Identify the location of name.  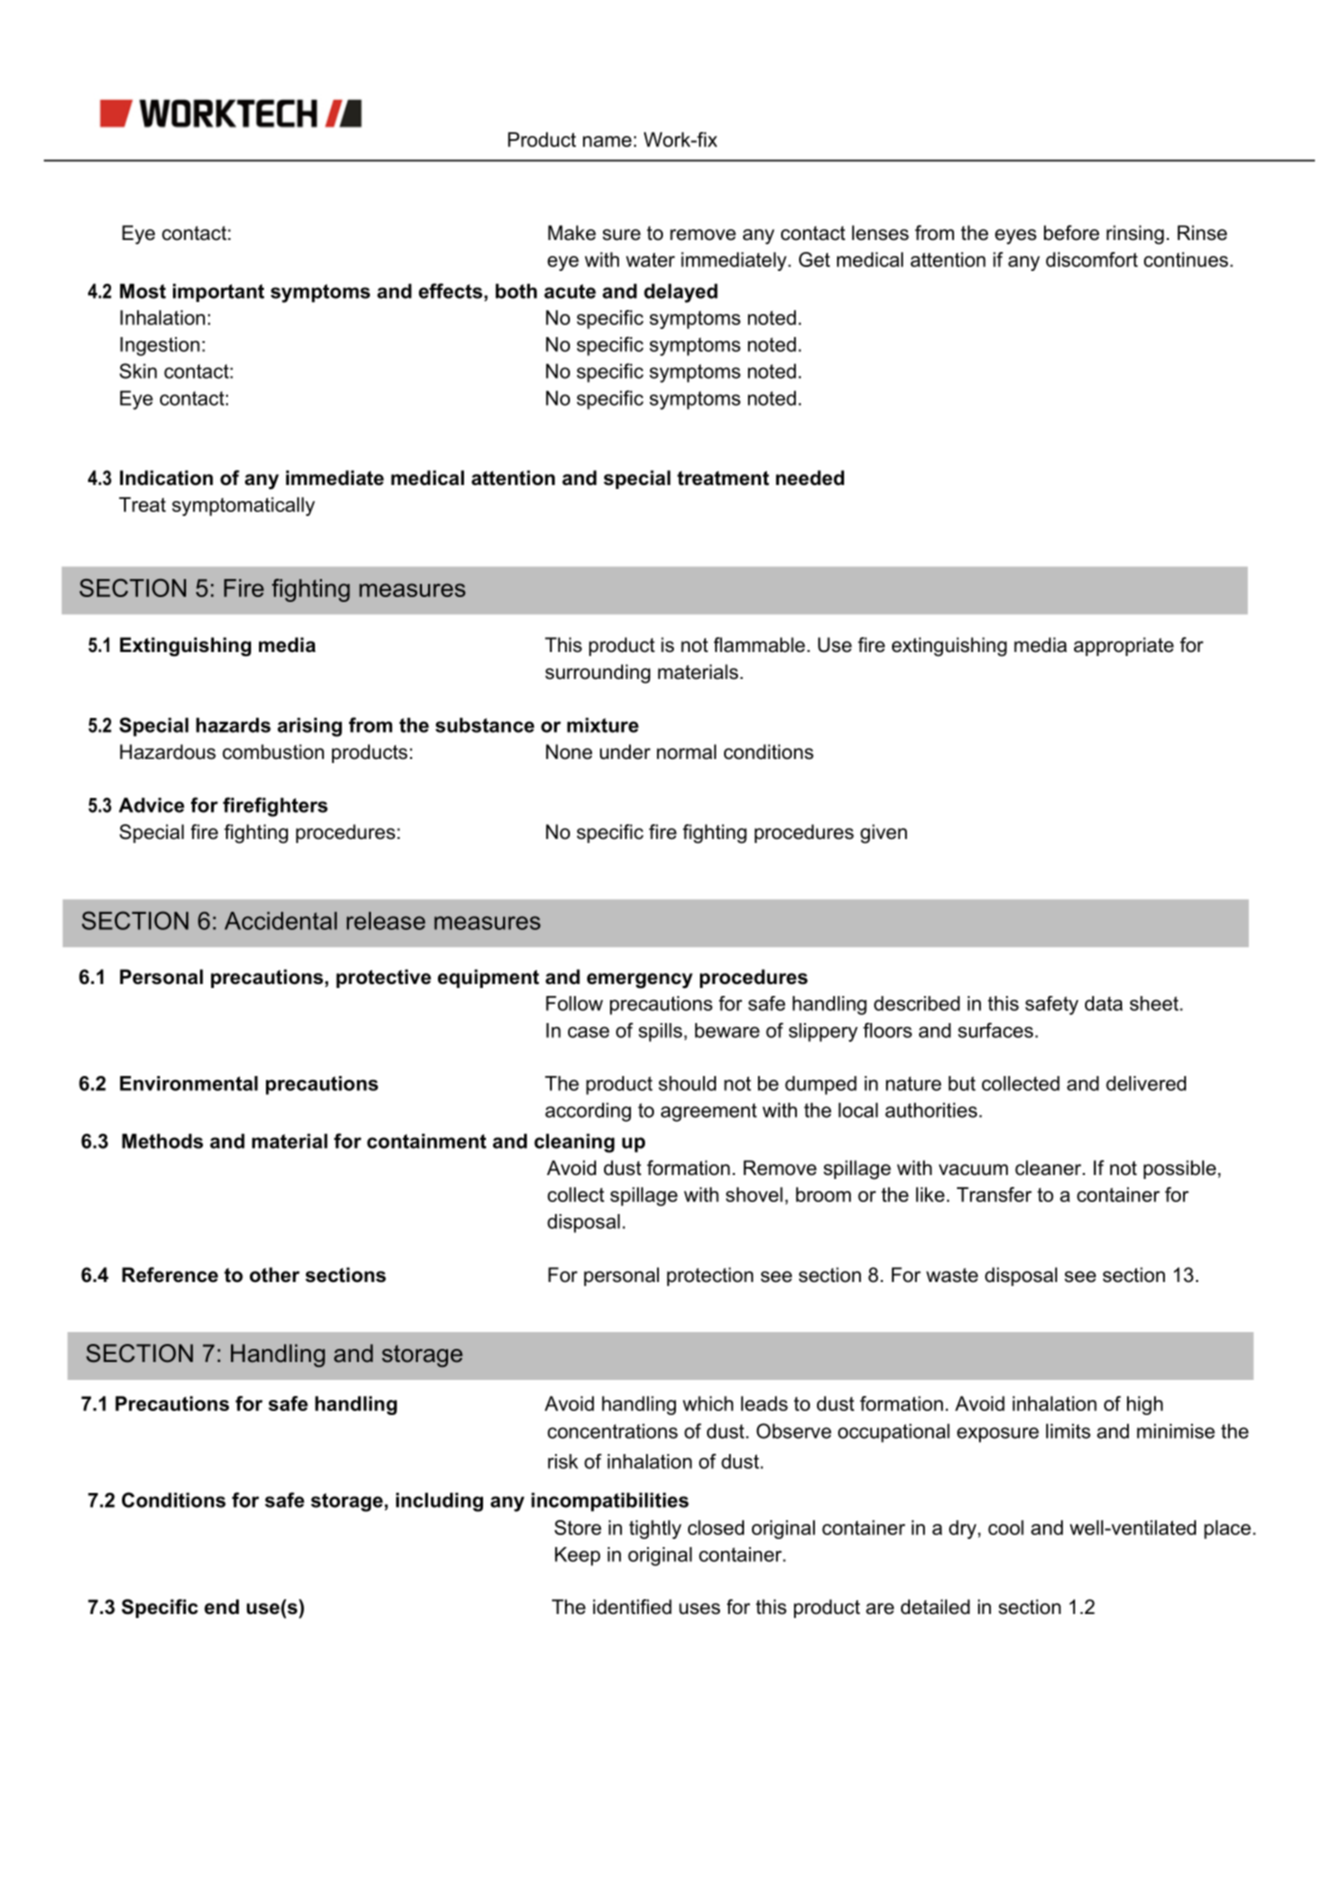
(607, 141).
